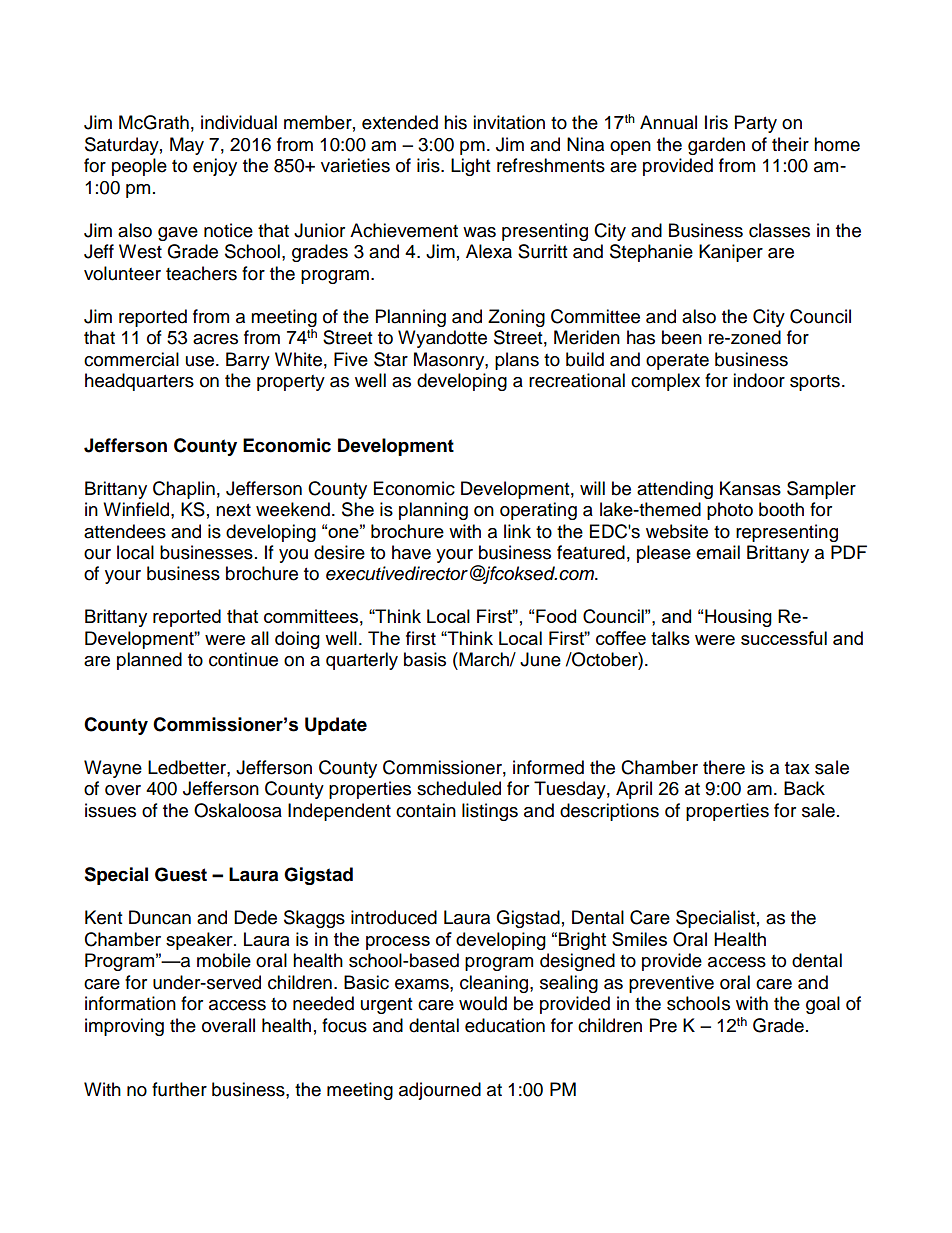 The height and width of the image is (1233, 952). What do you see at coordinates (179, 1089) in the image?
I see `further` at bounding box center [179, 1089].
